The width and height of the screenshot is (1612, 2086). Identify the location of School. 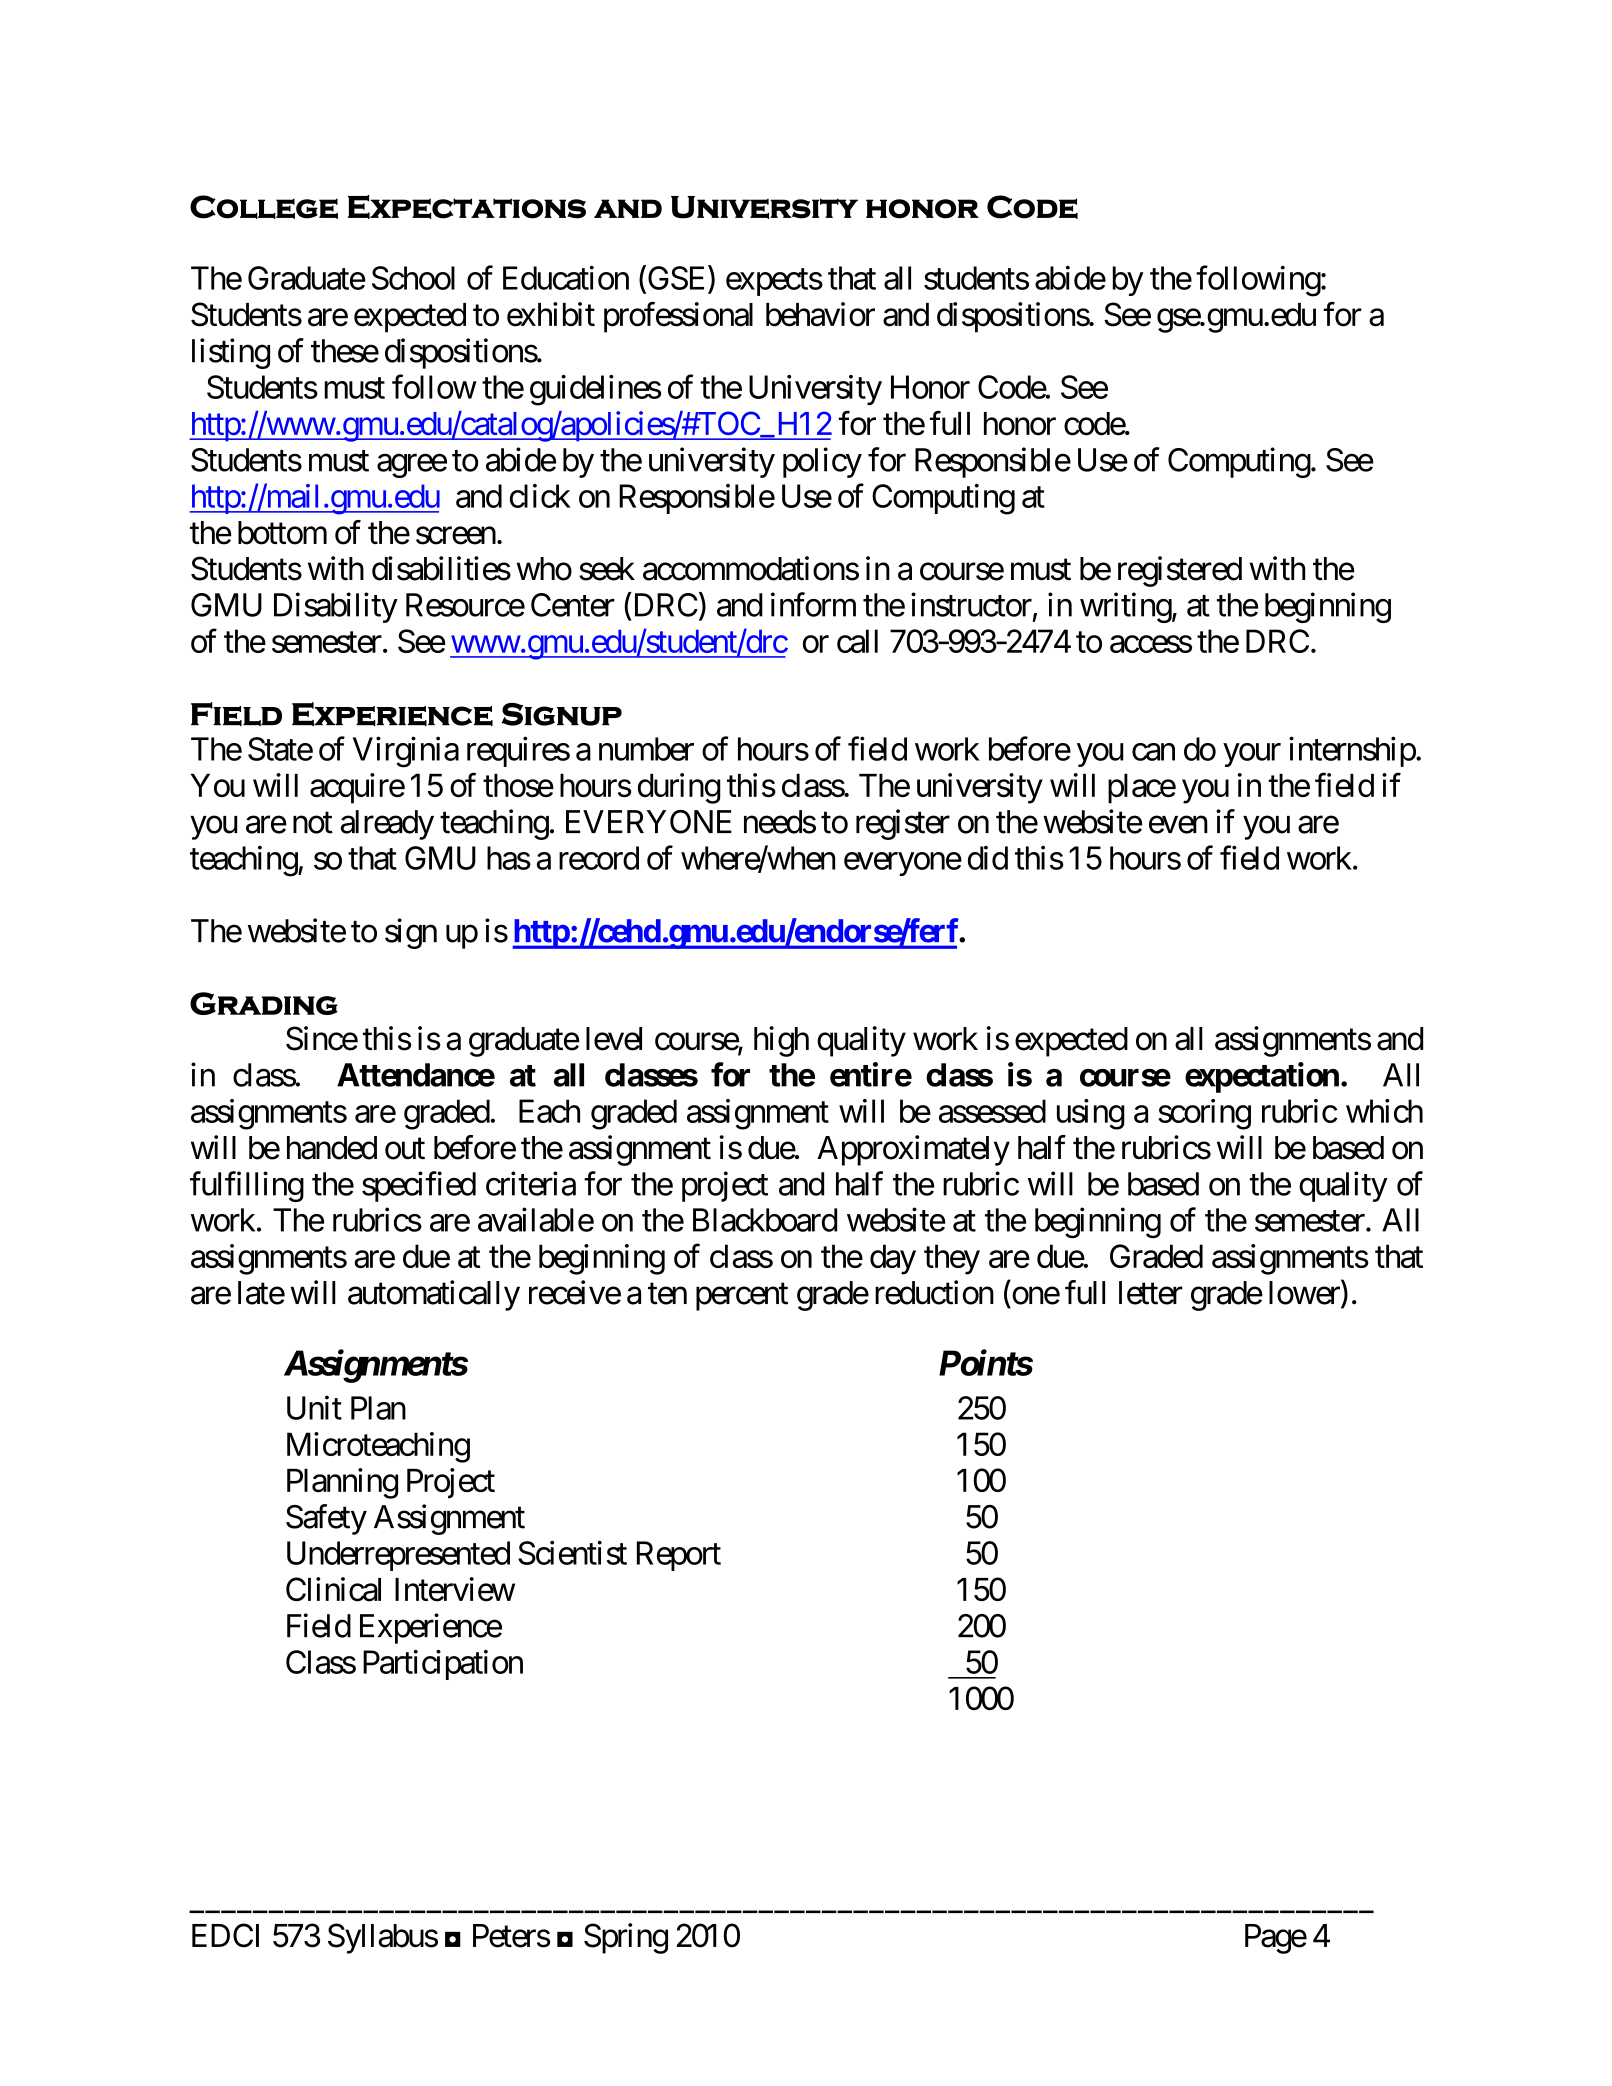
(413, 278).
